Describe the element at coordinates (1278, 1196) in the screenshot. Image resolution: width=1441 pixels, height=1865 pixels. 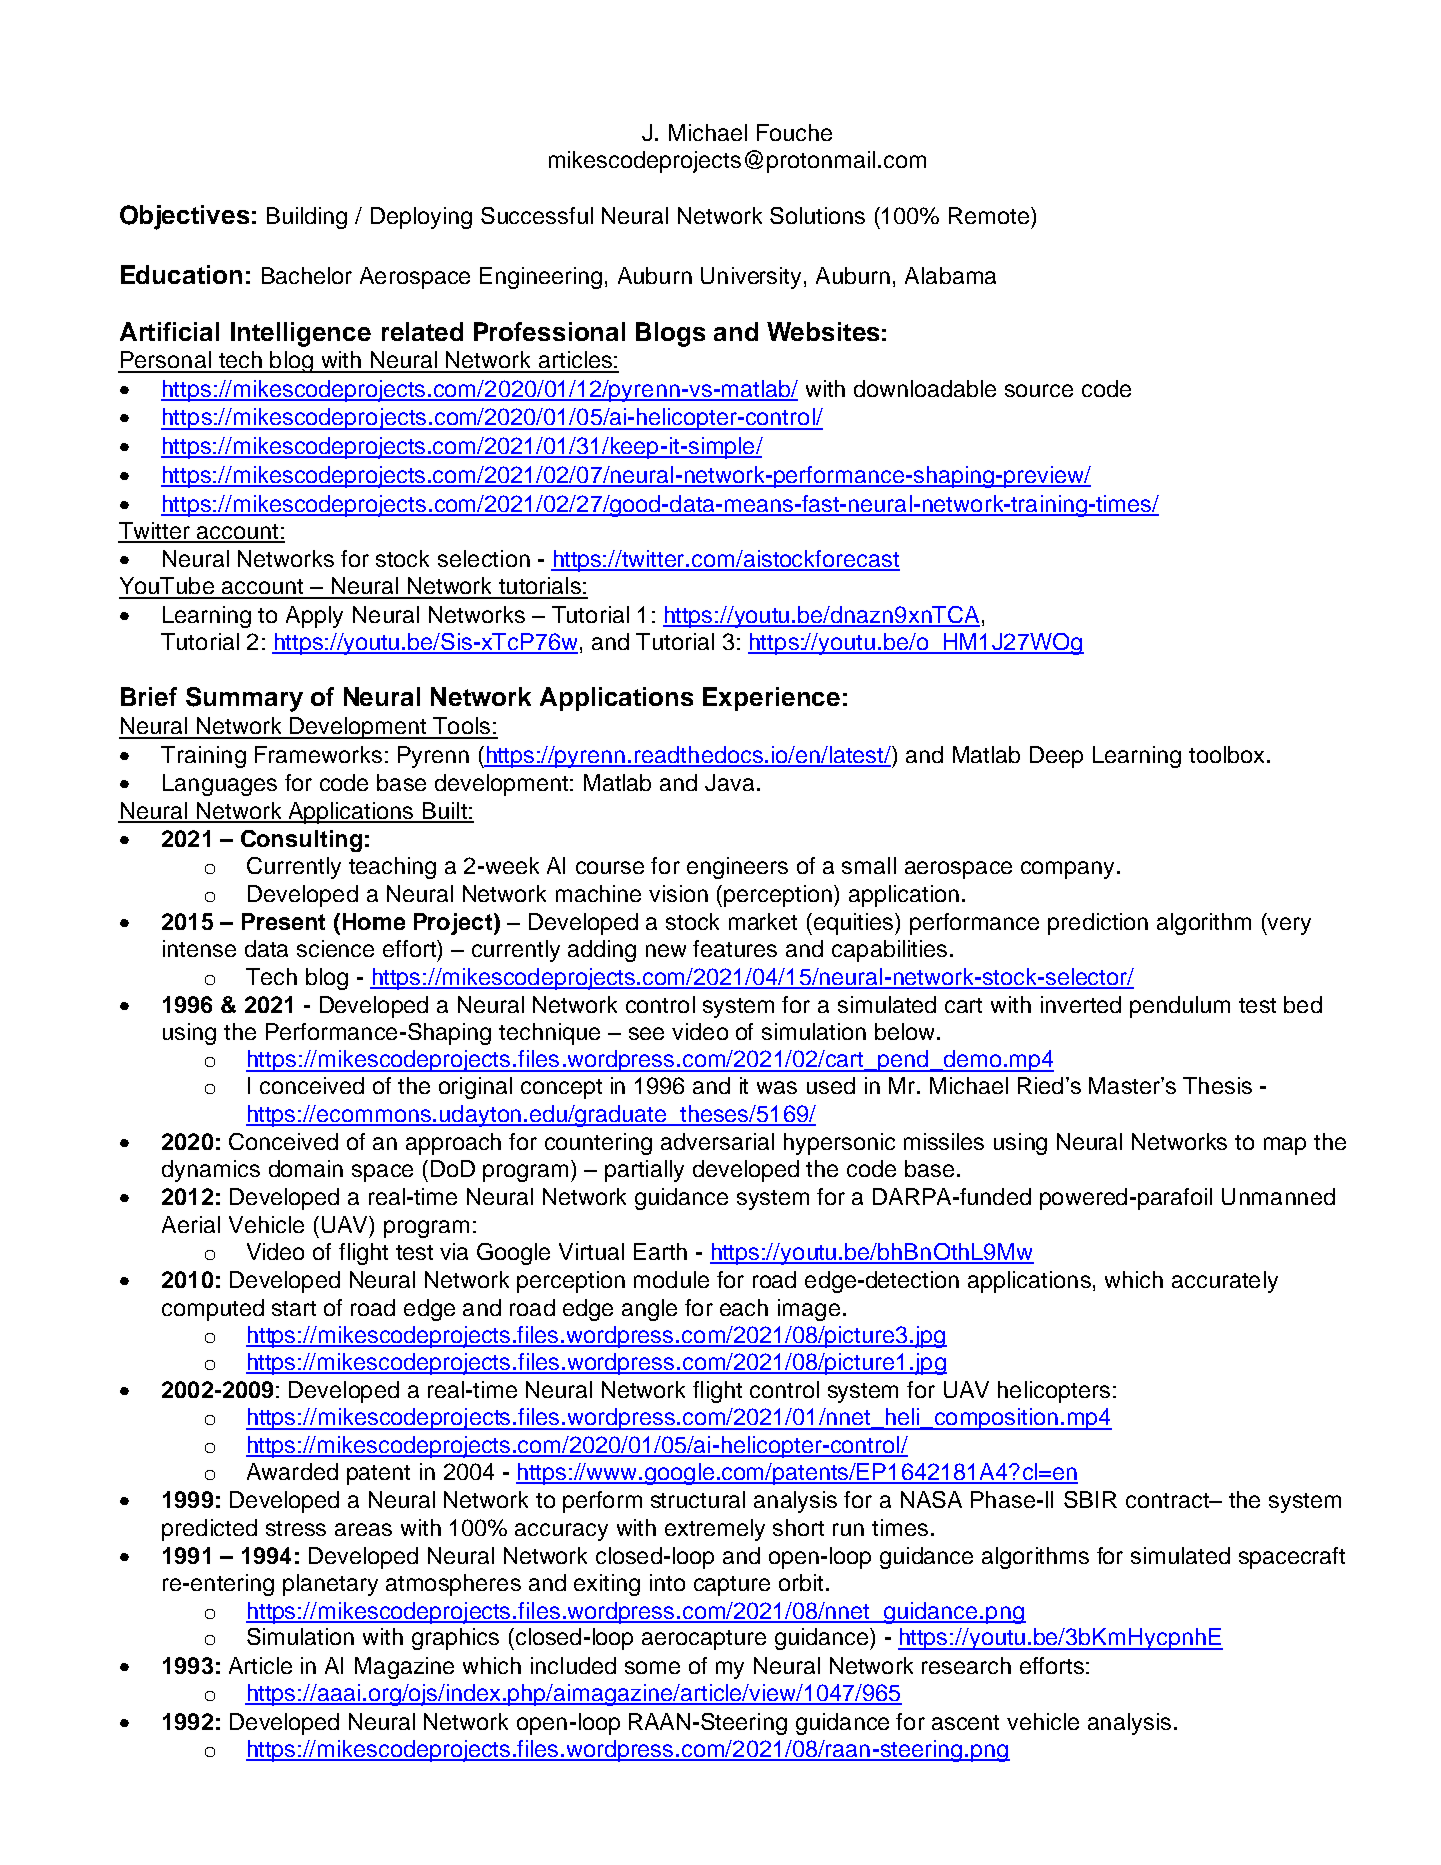
I see `Unmanned` at that location.
